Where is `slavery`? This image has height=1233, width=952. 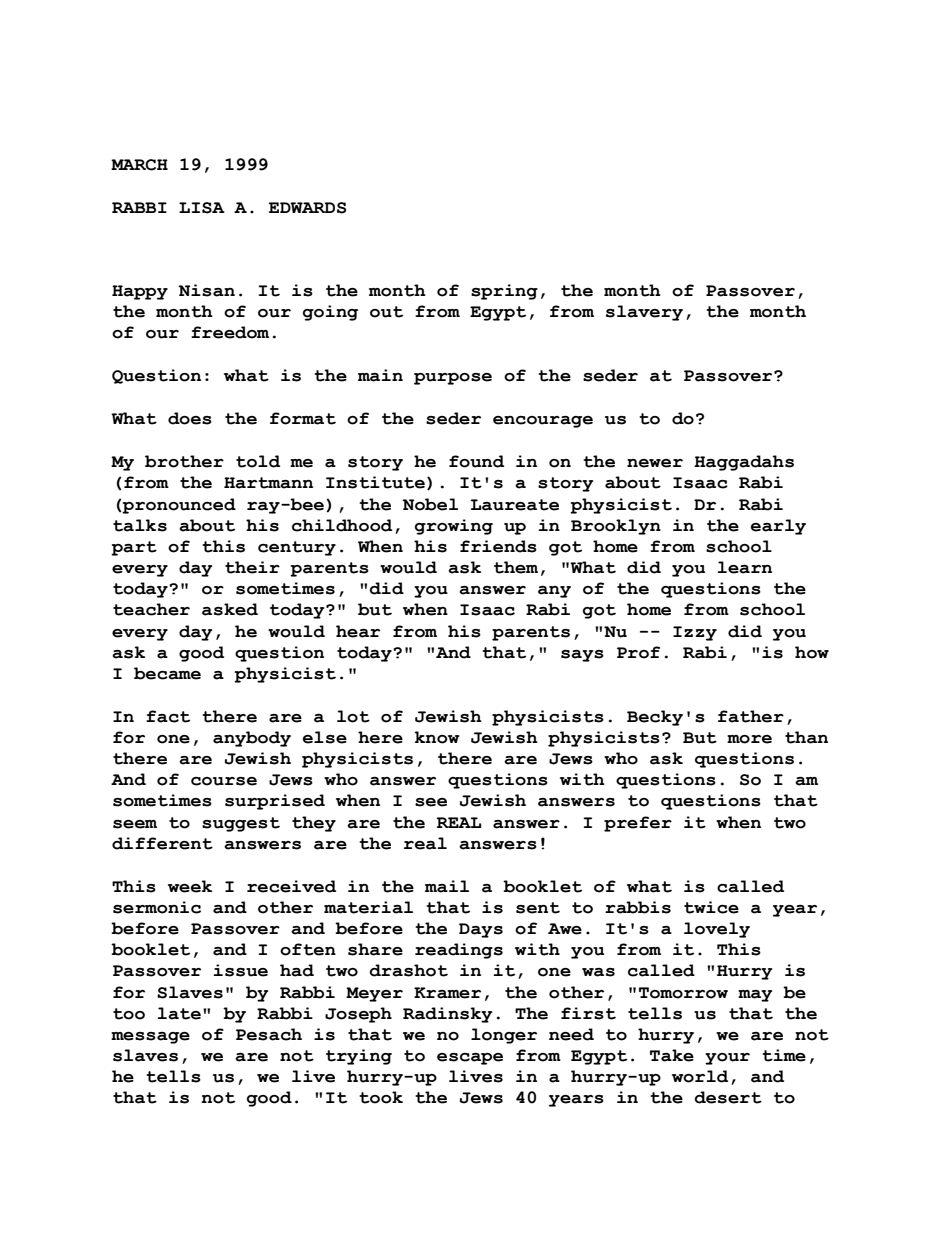 slavery is located at coordinates (644, 313).
